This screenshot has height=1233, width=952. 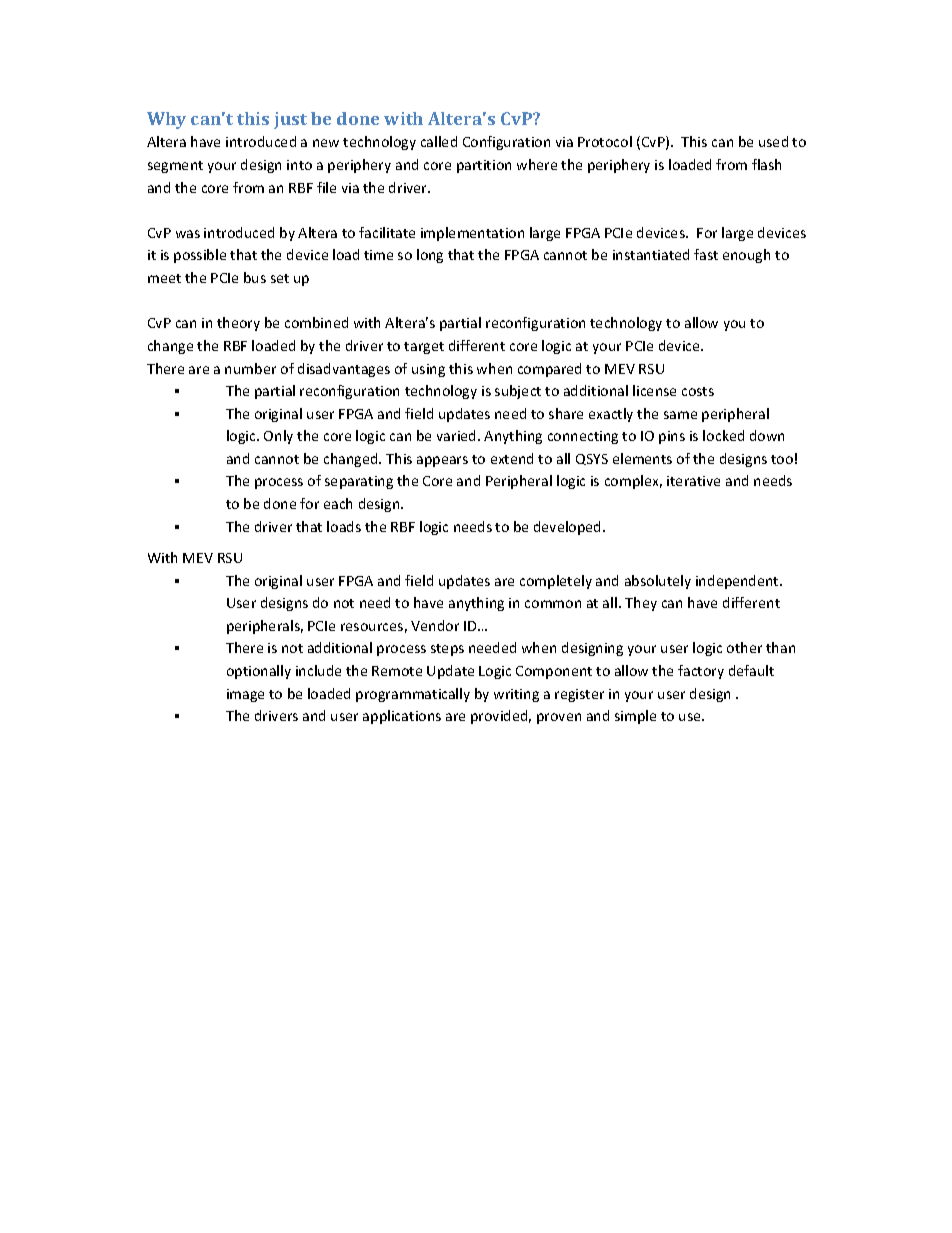 I want to click on Only, so click(x=278, y=437).
